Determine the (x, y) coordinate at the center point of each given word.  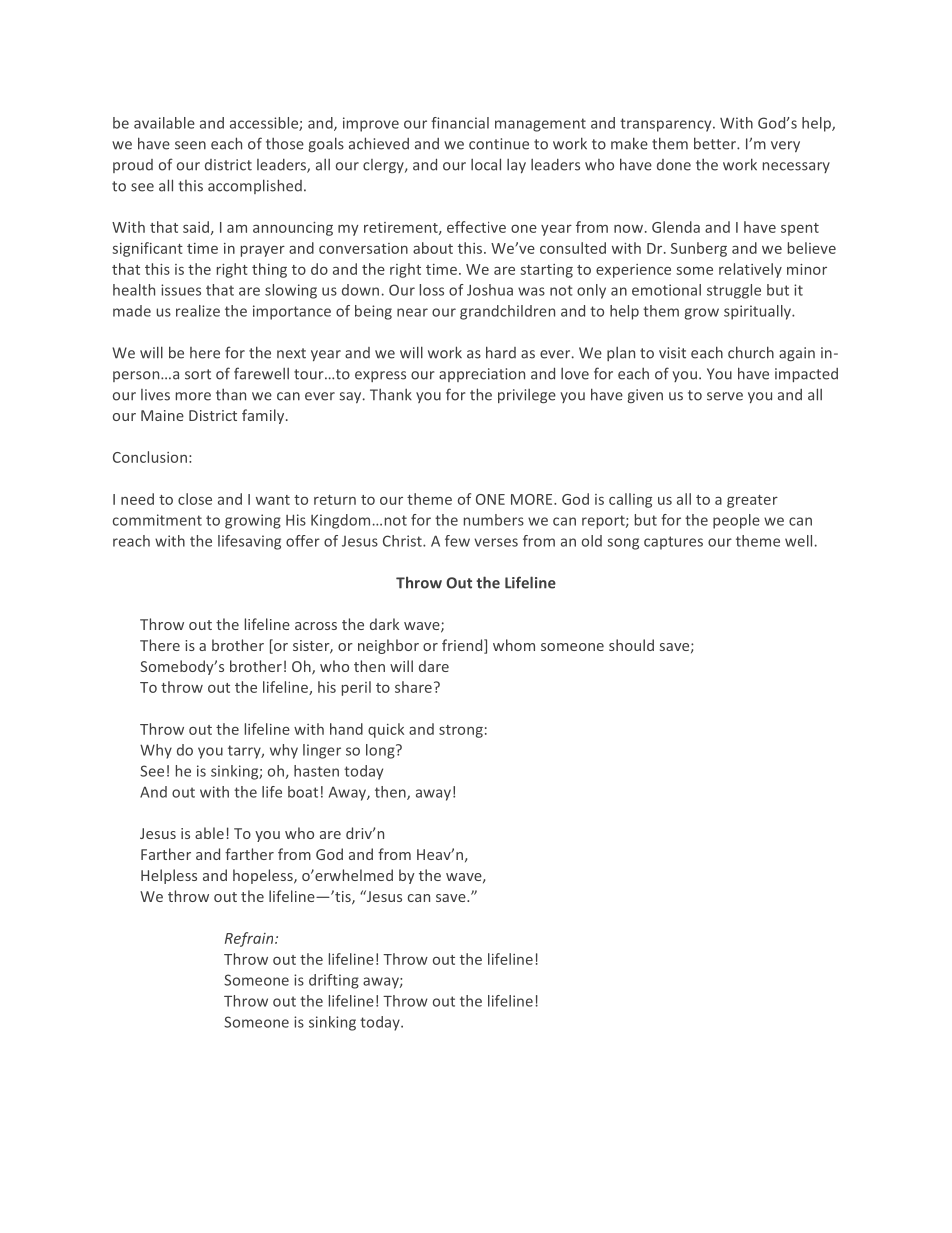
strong (461, 731)
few (457, 541)
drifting (334, 981)
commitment (157, 520)
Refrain (250, 939)
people (736, 521)
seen (190, 145)
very (785, 146)
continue (499, 144)
